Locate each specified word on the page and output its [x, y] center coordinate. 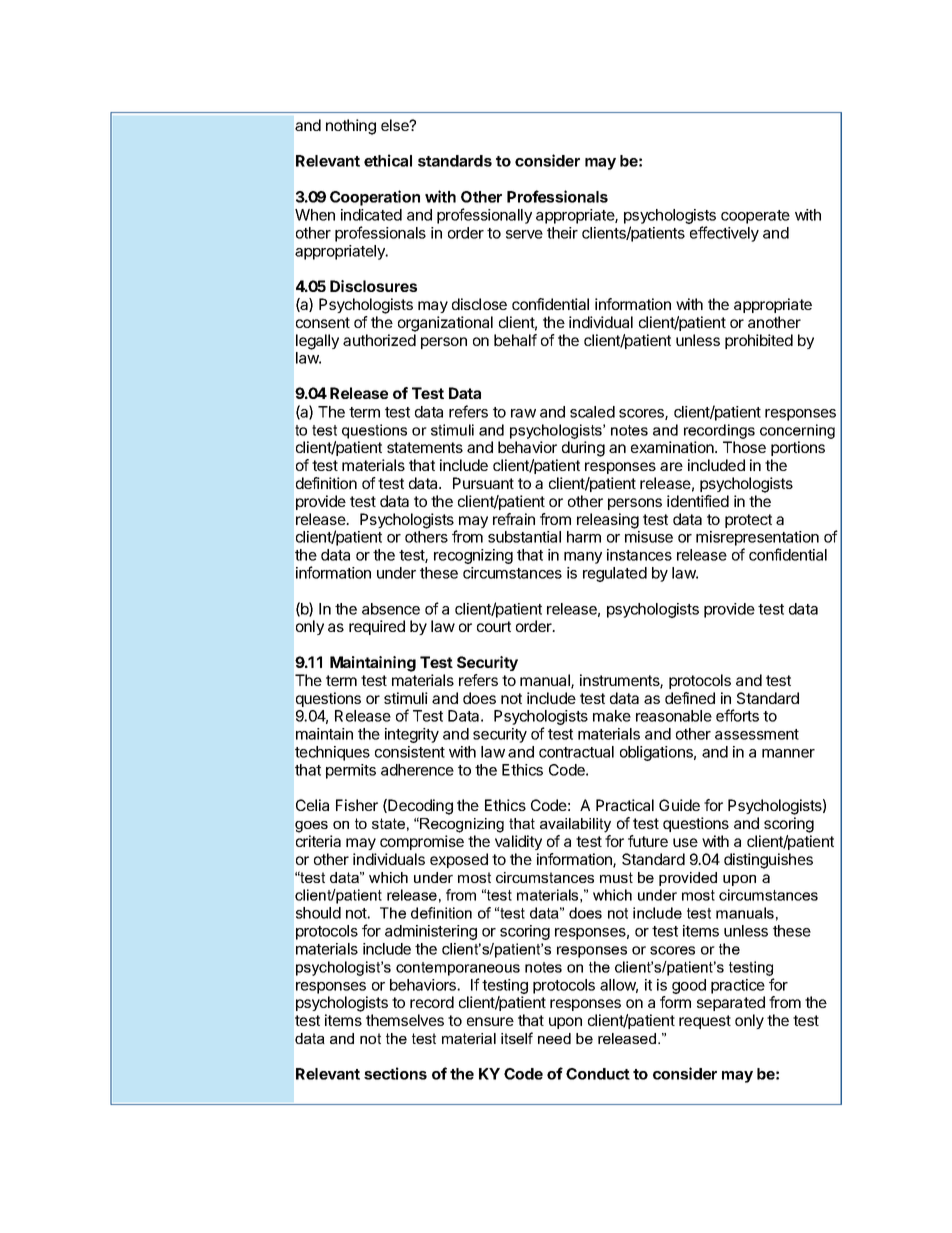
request [705, 1022]
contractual [576, 752]
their [562, 233]
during [583, 449]
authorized [379, 340]
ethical [388, 160]
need [554, 1038]
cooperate [755, 217]
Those [744, 447]
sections [395, 1073]
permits [351, 771]
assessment [757, 734]
